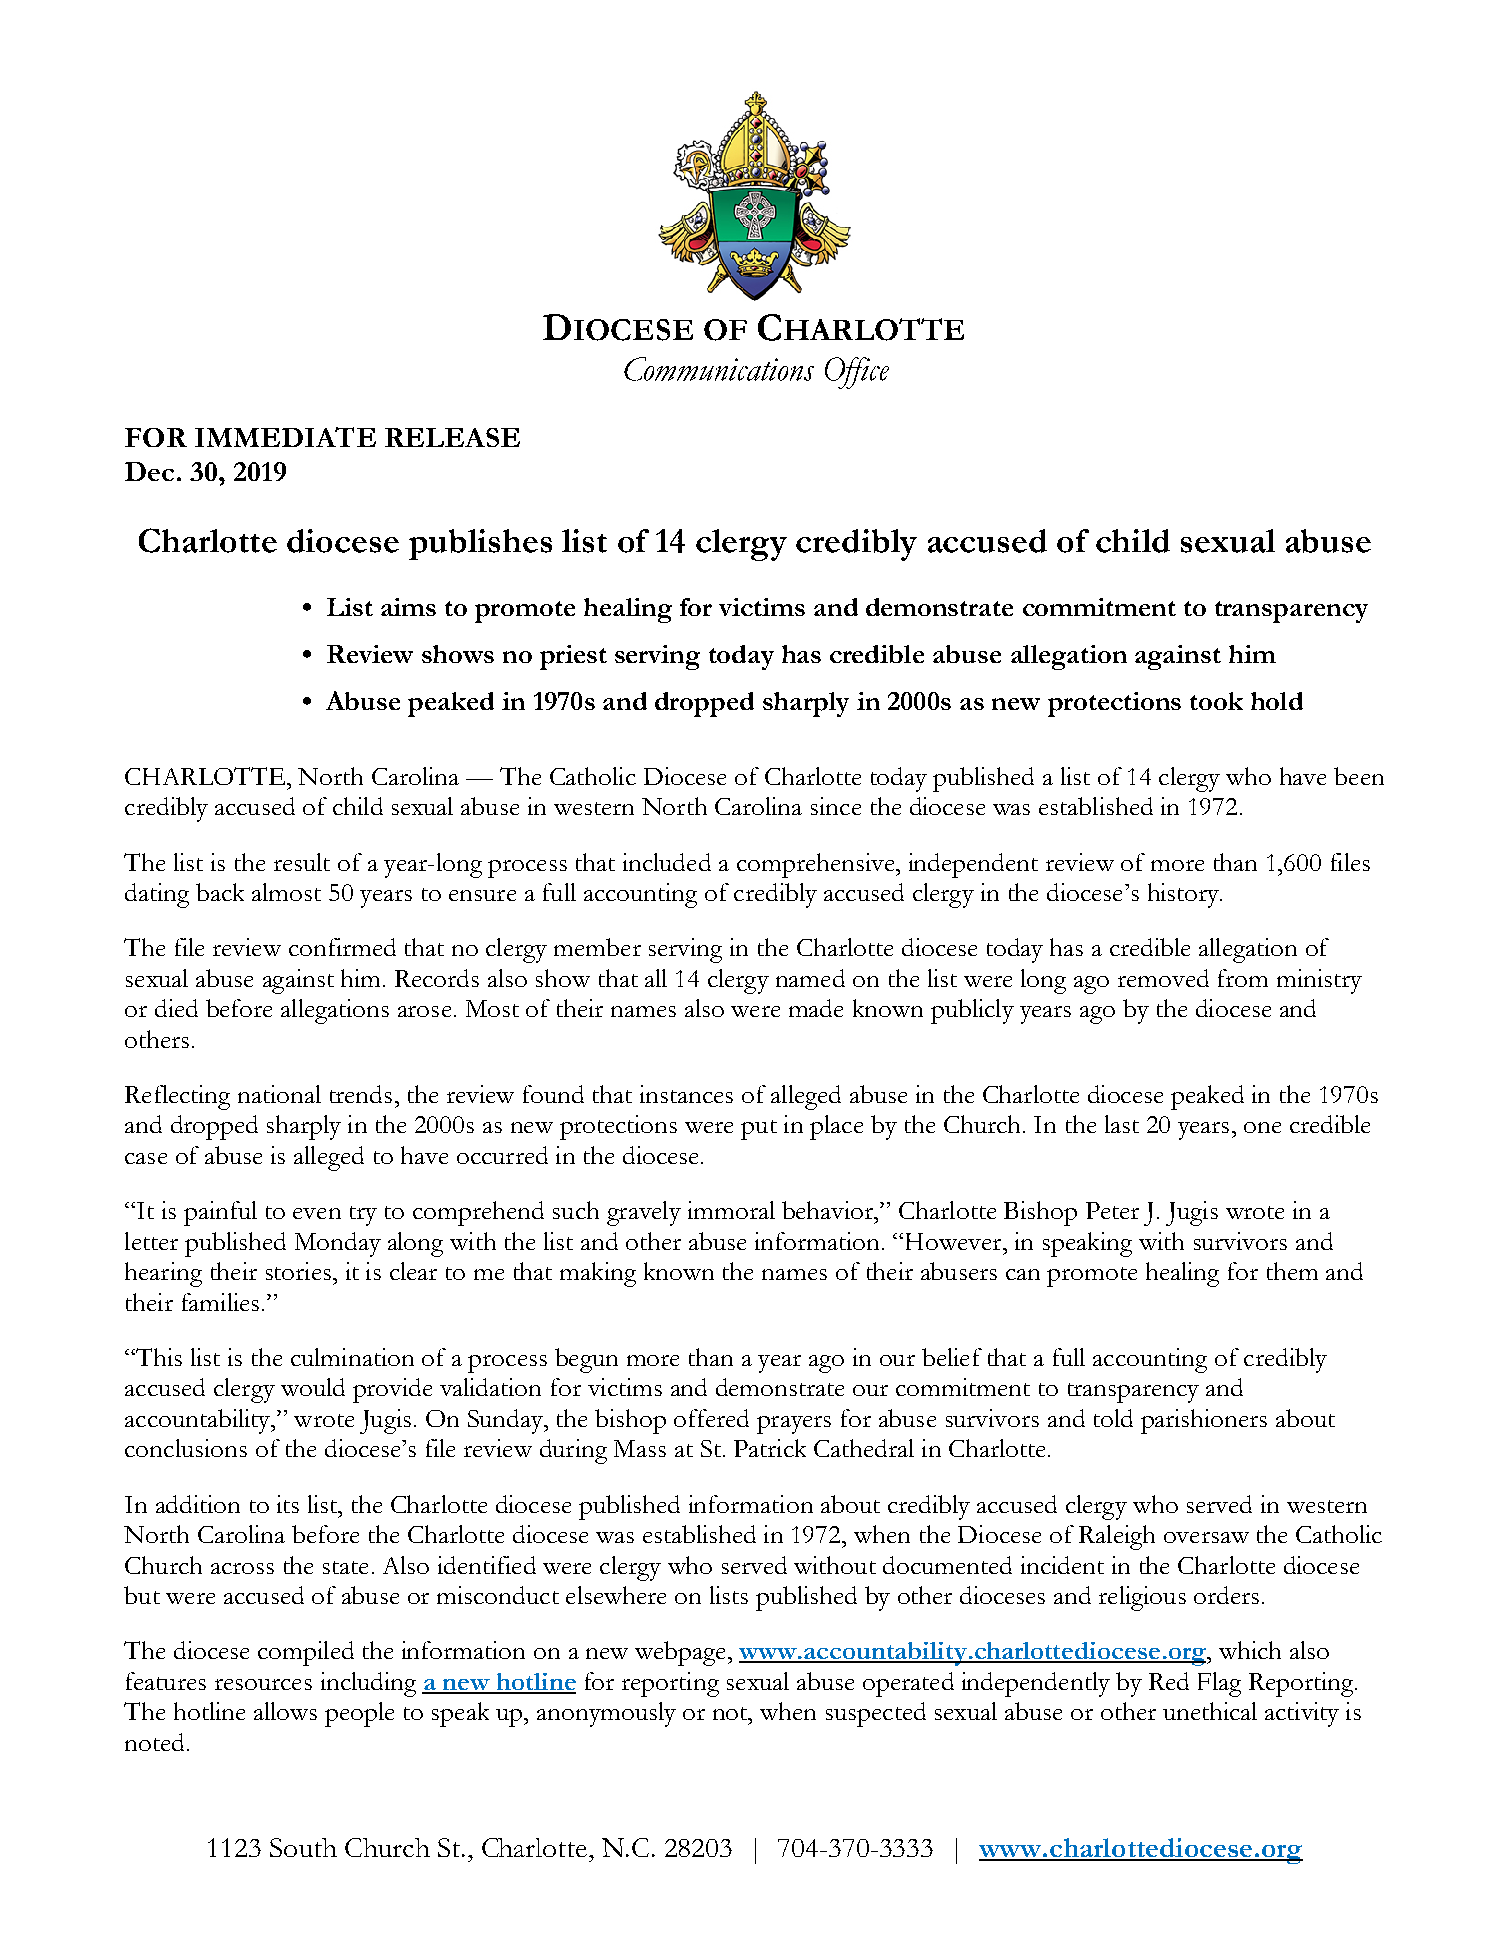  Describe the element at coordinates (1210, 1711) in the screenshot. I see `unethical` at that location.
